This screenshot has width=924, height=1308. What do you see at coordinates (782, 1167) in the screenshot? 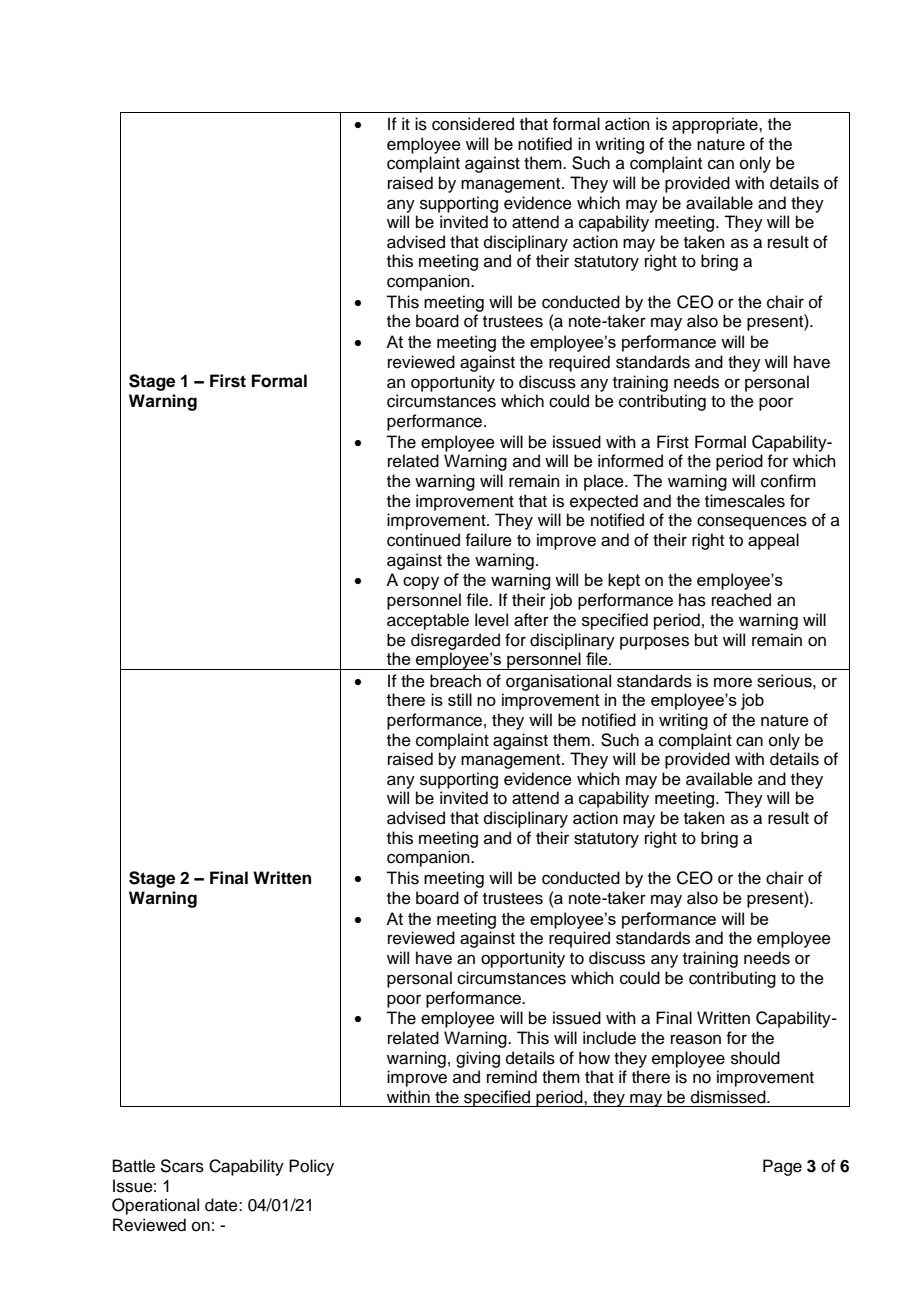
I see `Page` at bounding box center [782, 1167].
